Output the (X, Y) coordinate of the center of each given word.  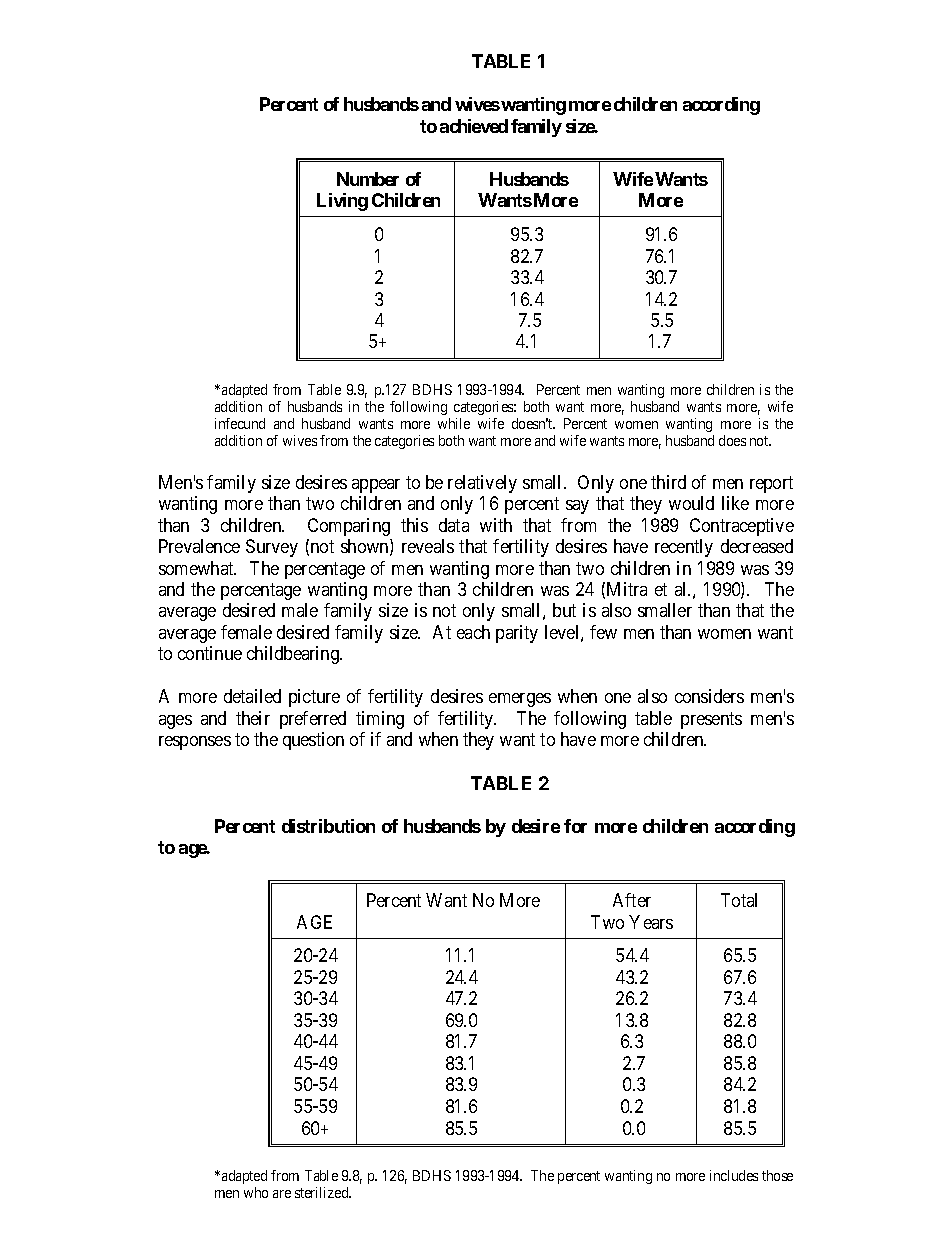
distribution (328, 826)
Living (342, 202)
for (575, 826)
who (256, 1192)
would (691, 503)
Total (739, 900)
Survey (272, 548)
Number (368, 179)
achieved (474, 126)
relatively (482, 484)
